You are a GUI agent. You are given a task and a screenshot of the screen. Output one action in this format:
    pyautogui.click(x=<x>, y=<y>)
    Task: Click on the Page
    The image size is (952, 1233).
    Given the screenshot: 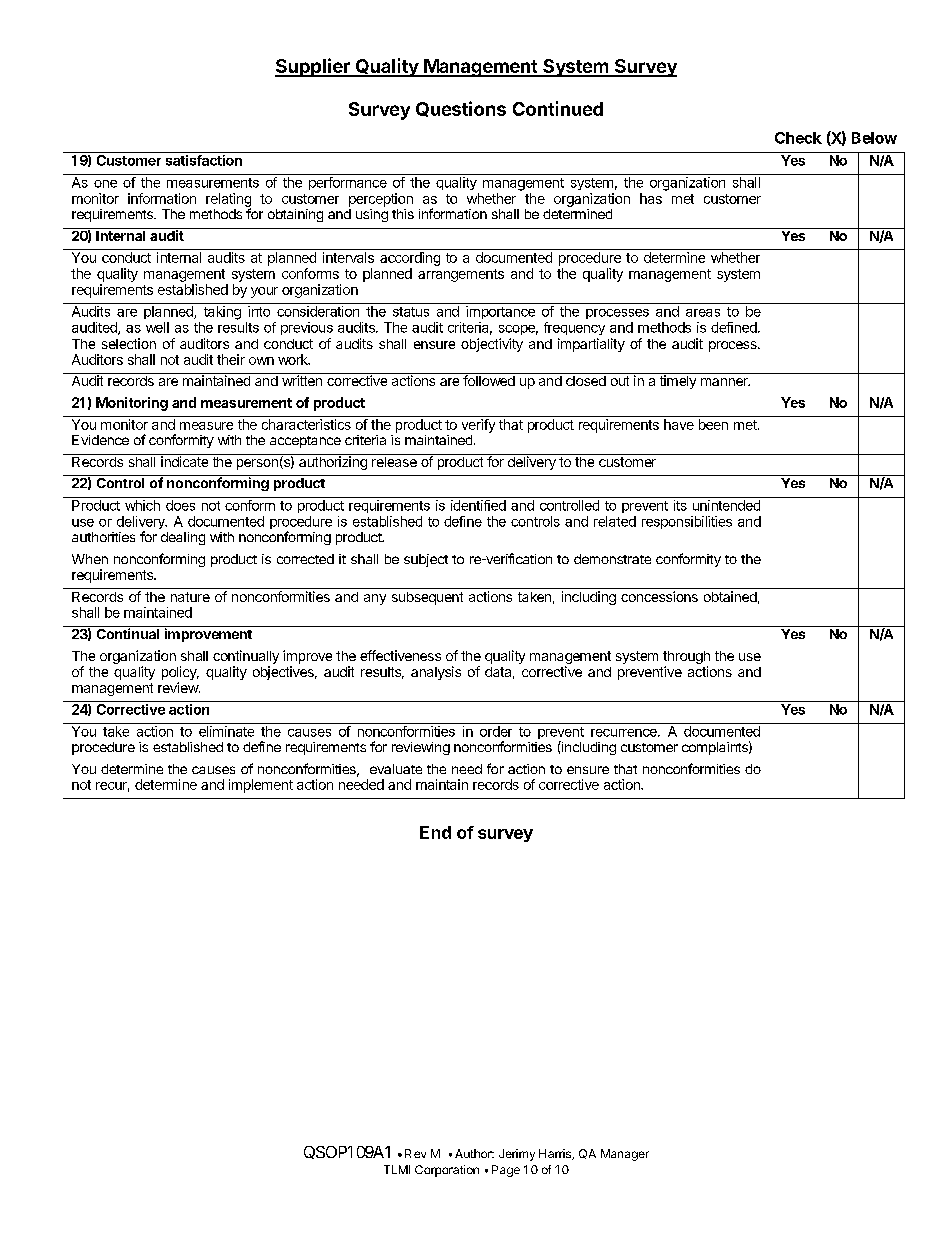 What is the action you would take?
    pyautogui.click(x=506, y=1171)
